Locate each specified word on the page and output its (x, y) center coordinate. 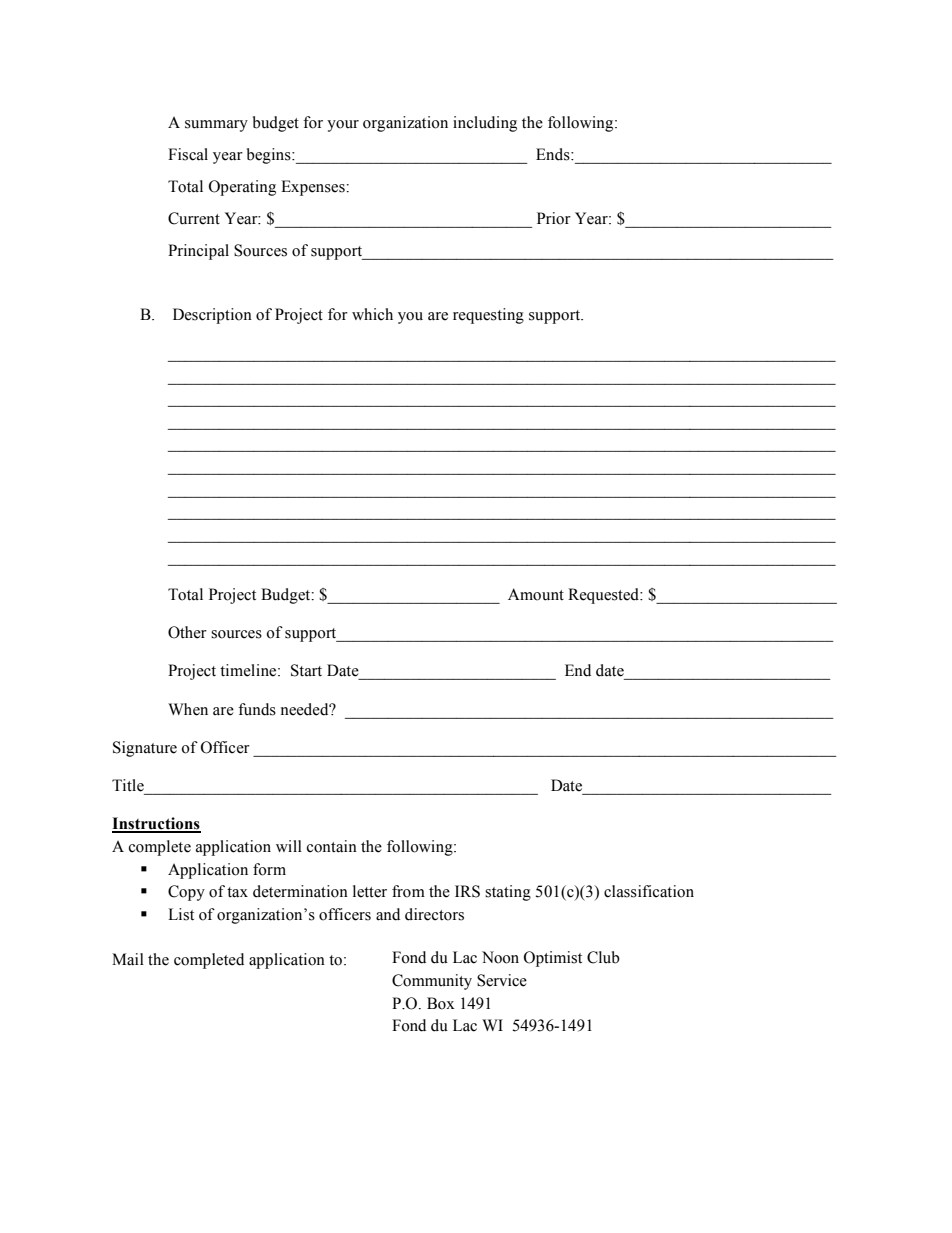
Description (212, 316)
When (188, 709)
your (343, 126)
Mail (128, 959)
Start (306, 670)
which (372, 314)
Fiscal (188, 154)
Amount (536, 594)
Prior (554, 218)
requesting (488, 316)
